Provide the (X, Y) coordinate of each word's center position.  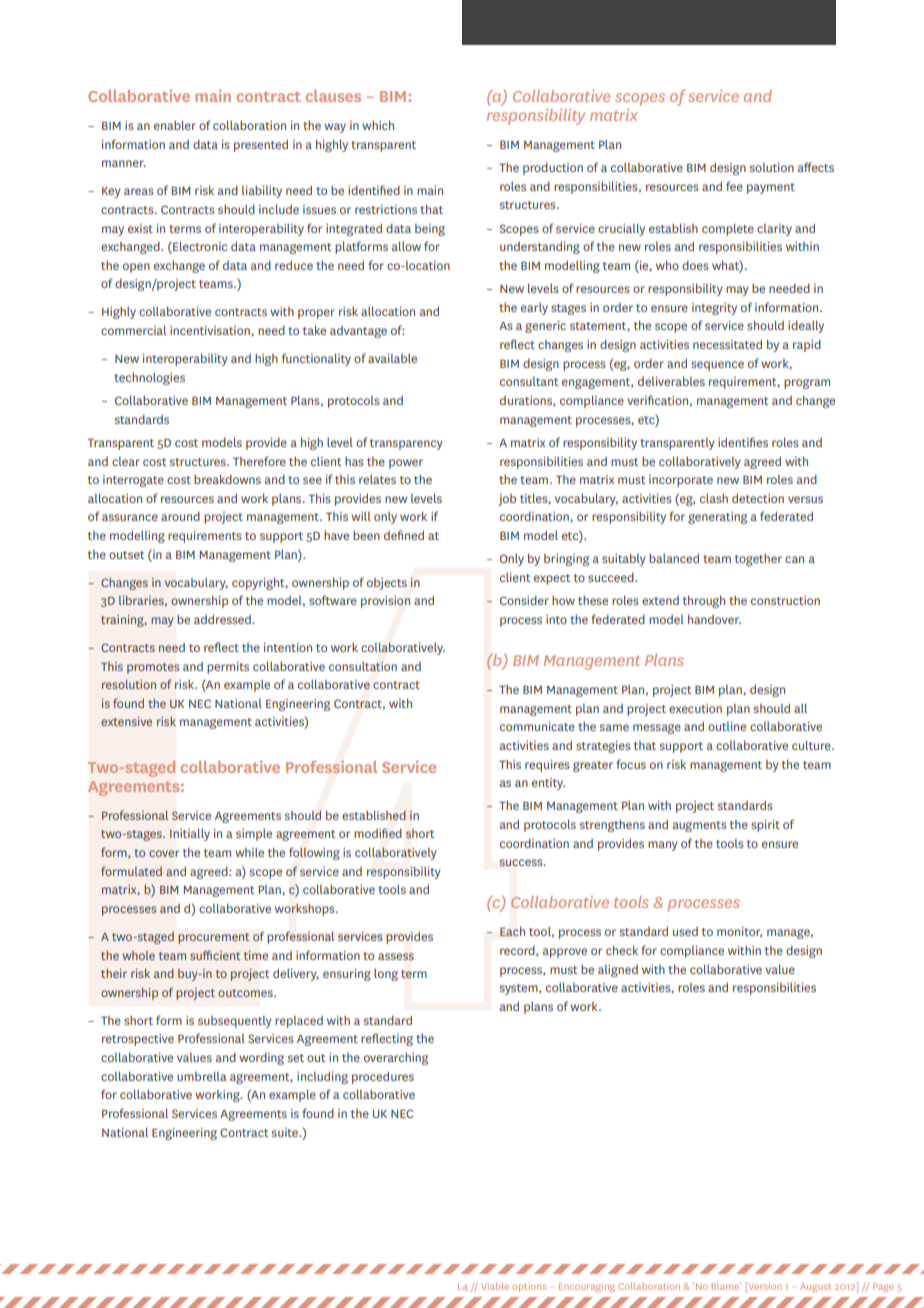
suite (286, 1132)
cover (164, 853)
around (180, 516)
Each (512, 931)
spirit (765, 826)
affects (816, 167)
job (507, 500)
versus (805, 499)
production (553, 168)
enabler (175, 125)
